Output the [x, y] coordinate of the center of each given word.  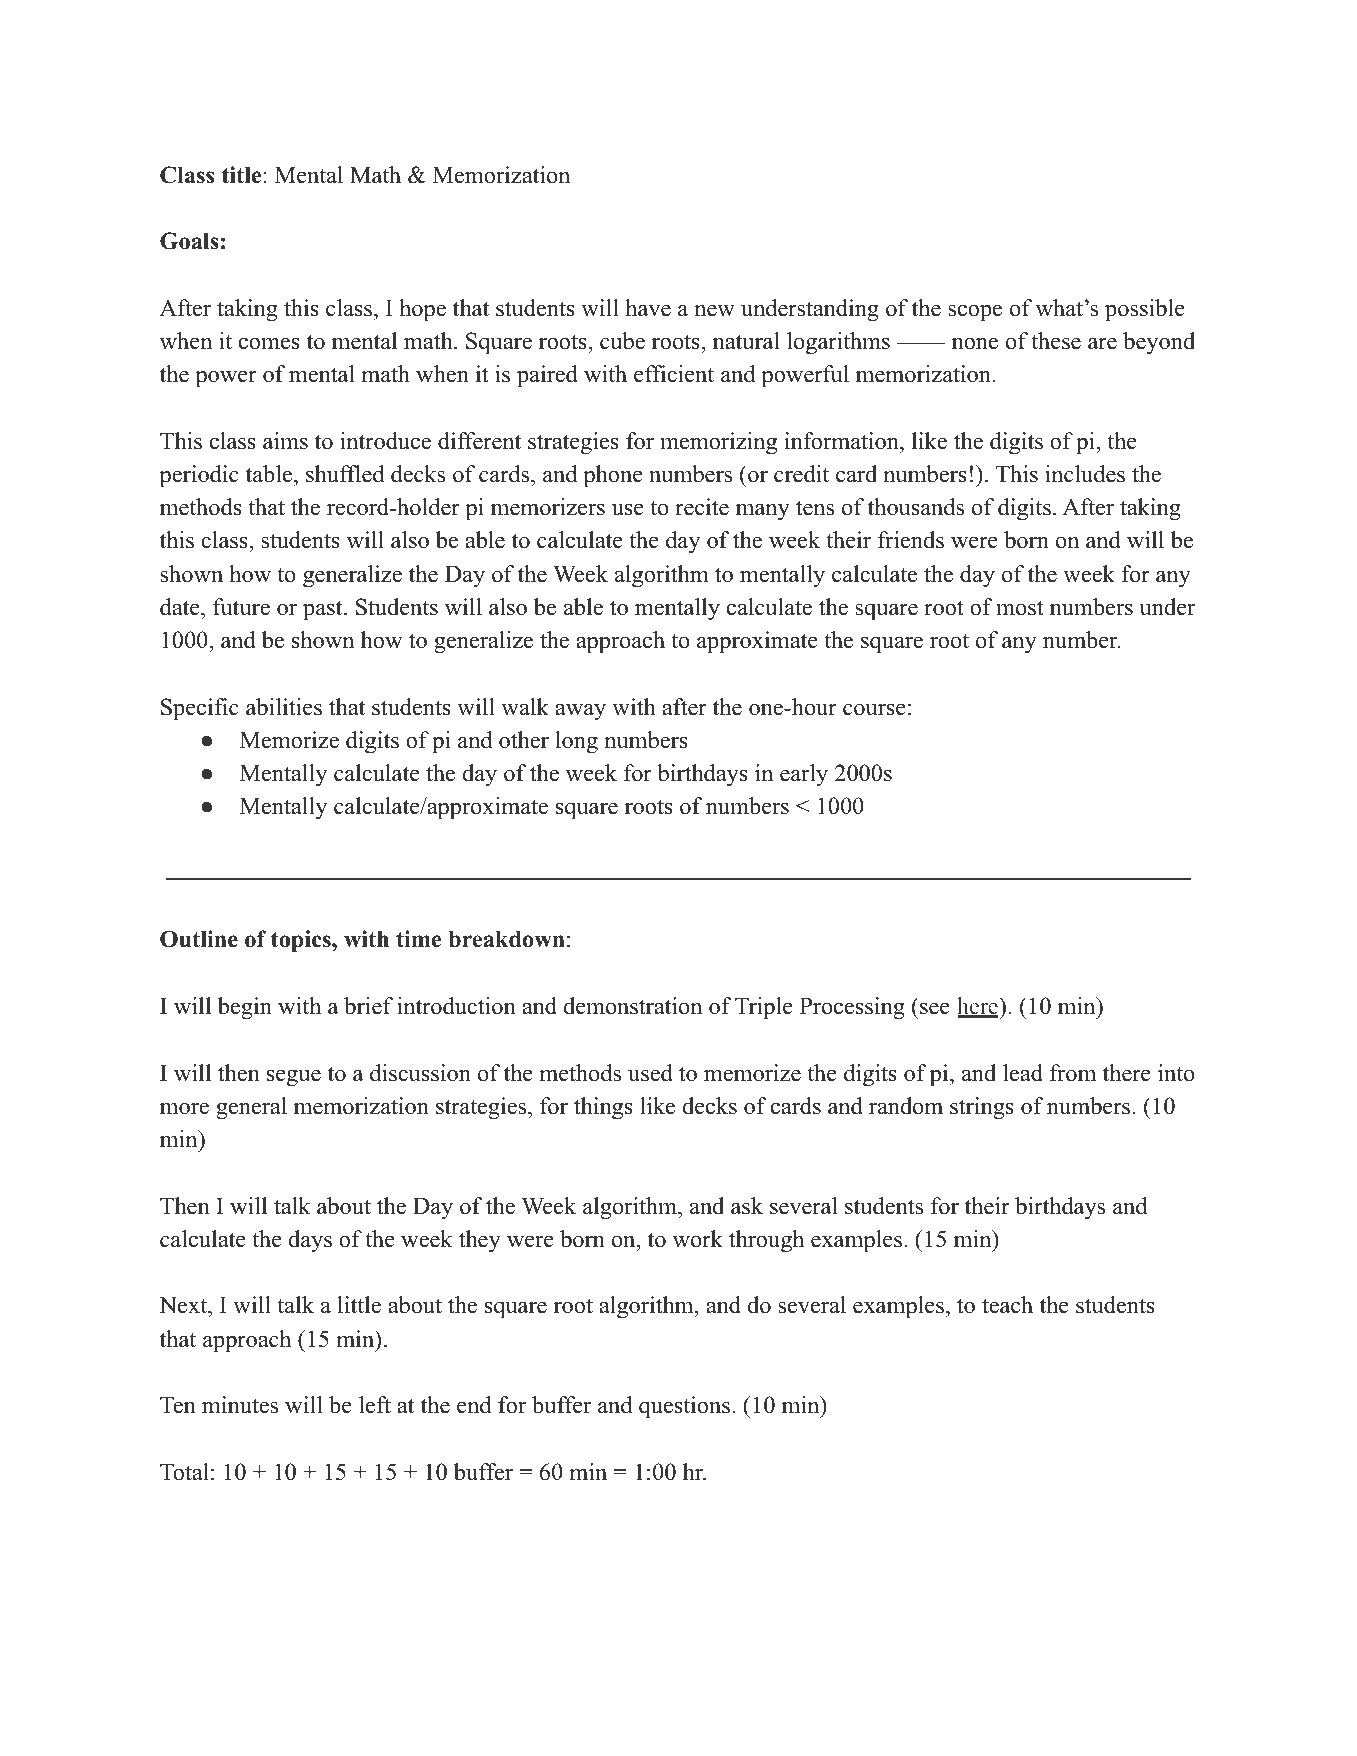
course [874, 709]
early [804, 775]
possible [1145, 310]
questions [684, 1407]
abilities [284, 707]
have [648, 308]
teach [1007, 1305]
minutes [240, 1405]
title [242, 175]
